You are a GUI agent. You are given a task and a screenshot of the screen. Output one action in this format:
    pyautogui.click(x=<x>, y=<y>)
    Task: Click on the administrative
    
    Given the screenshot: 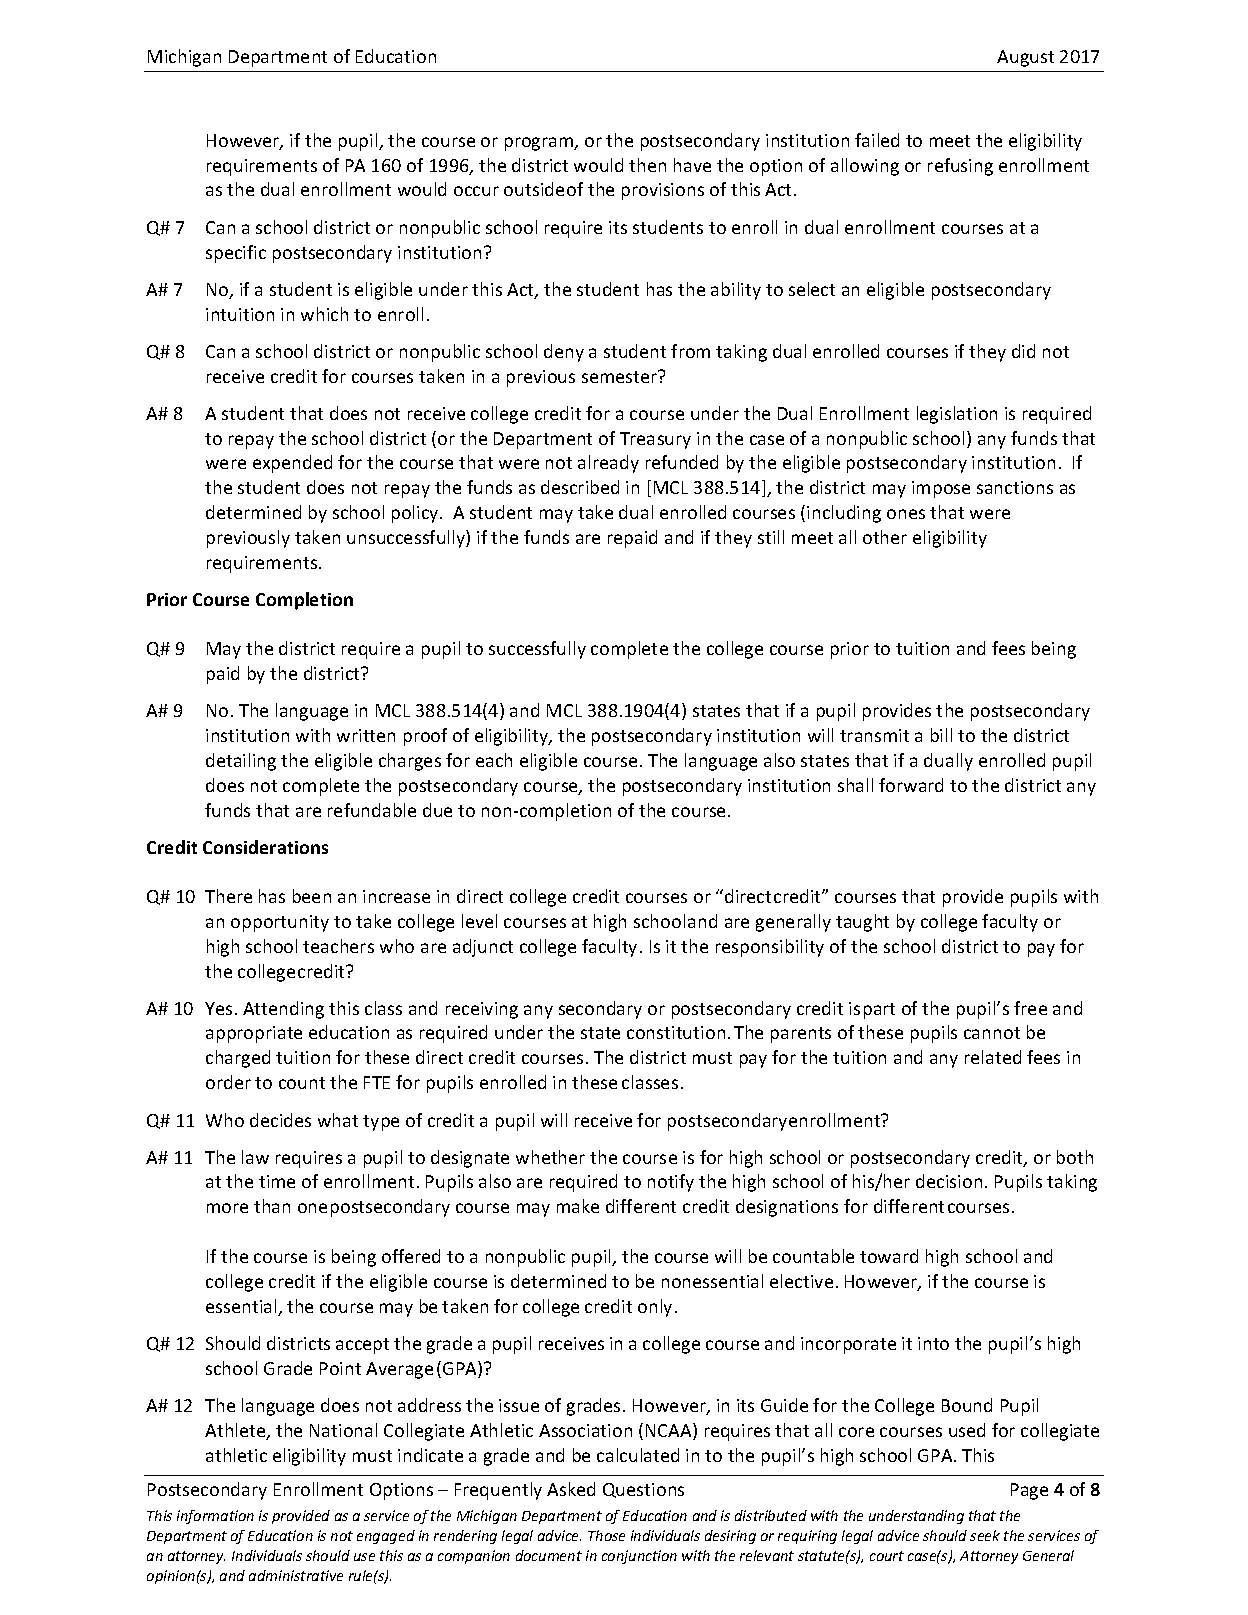 What is the action you would take?
    pyautogui.click(x=296, y=1575)
